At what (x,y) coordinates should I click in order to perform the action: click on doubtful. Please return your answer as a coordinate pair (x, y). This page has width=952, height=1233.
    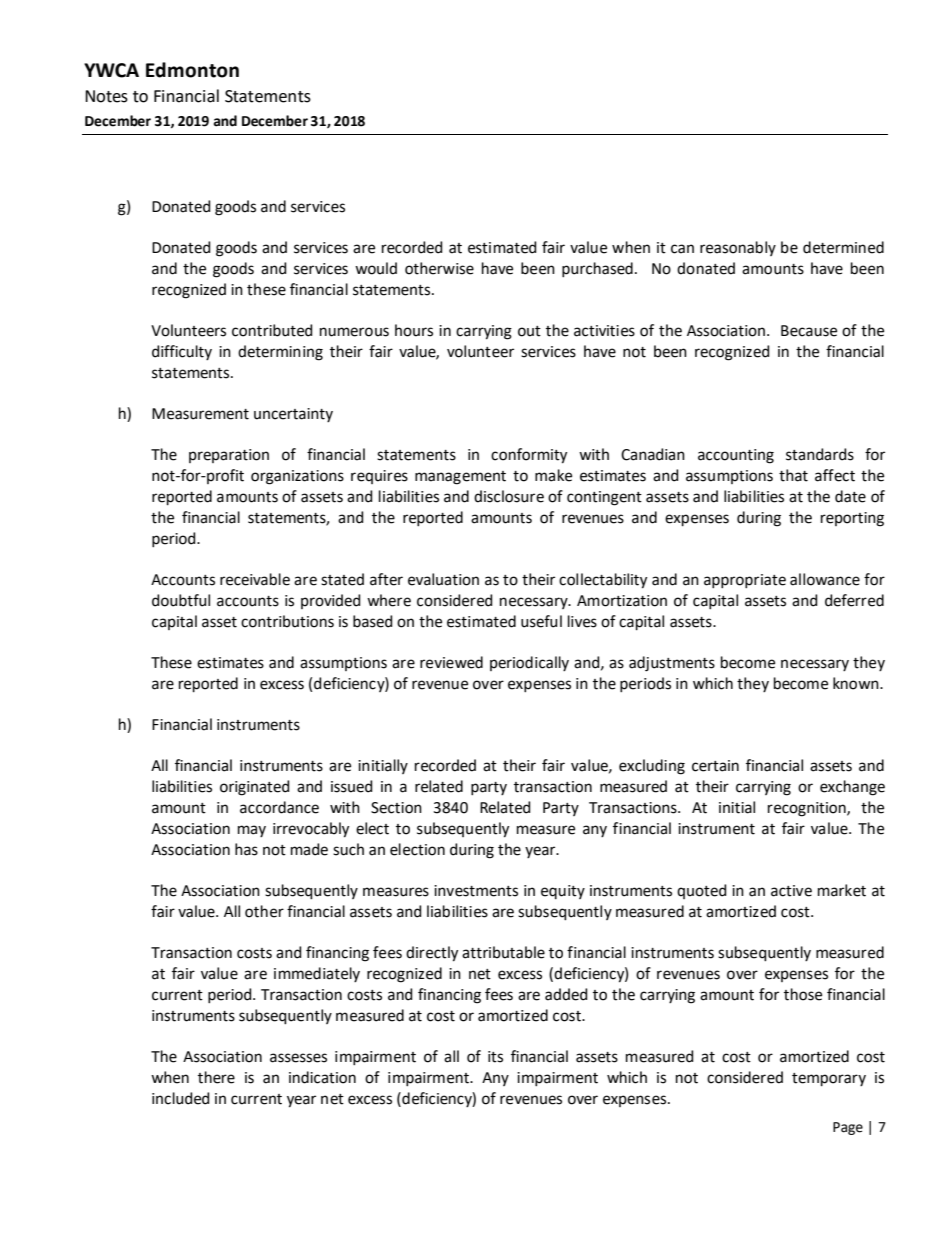
    Looking at the image, I should click on (181, 600).
